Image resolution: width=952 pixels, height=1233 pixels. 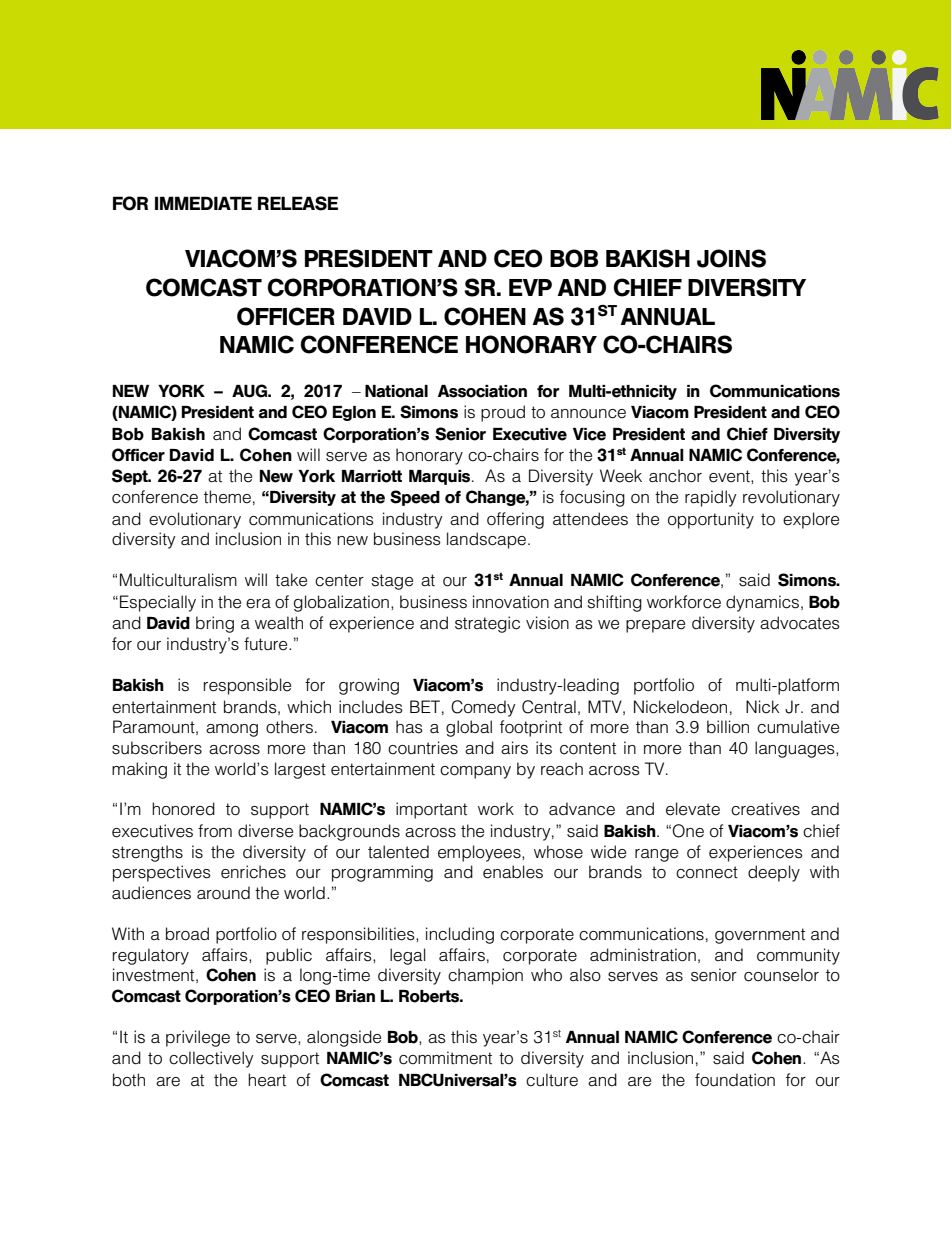 What do you see at coordinates (203, 203) in the screenshot?
I see `IMMEDIATE` at bounding box center [203, 203].
